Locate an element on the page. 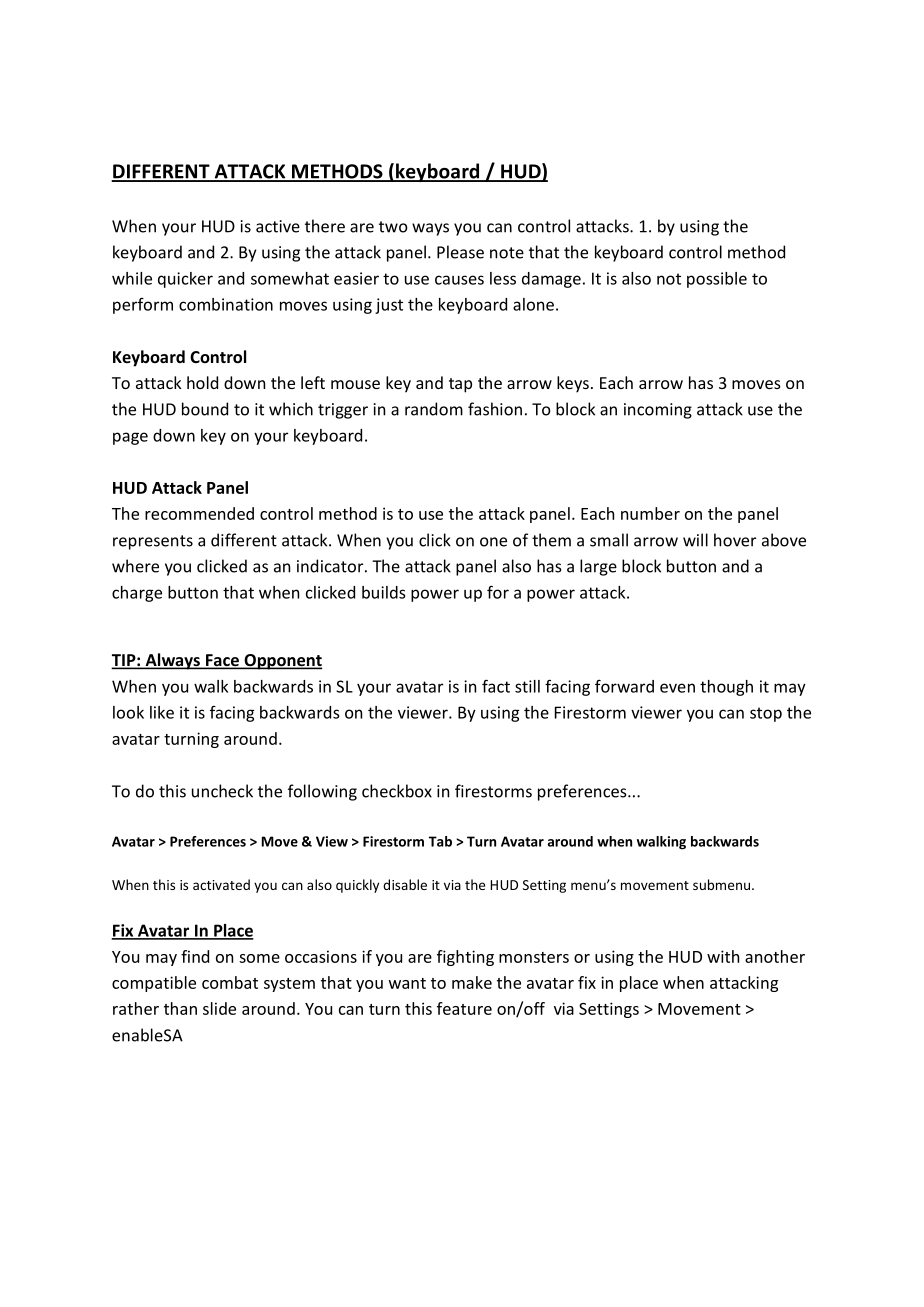 This image has width=924, height=1307. fact is located at coordinates (496, 686).
